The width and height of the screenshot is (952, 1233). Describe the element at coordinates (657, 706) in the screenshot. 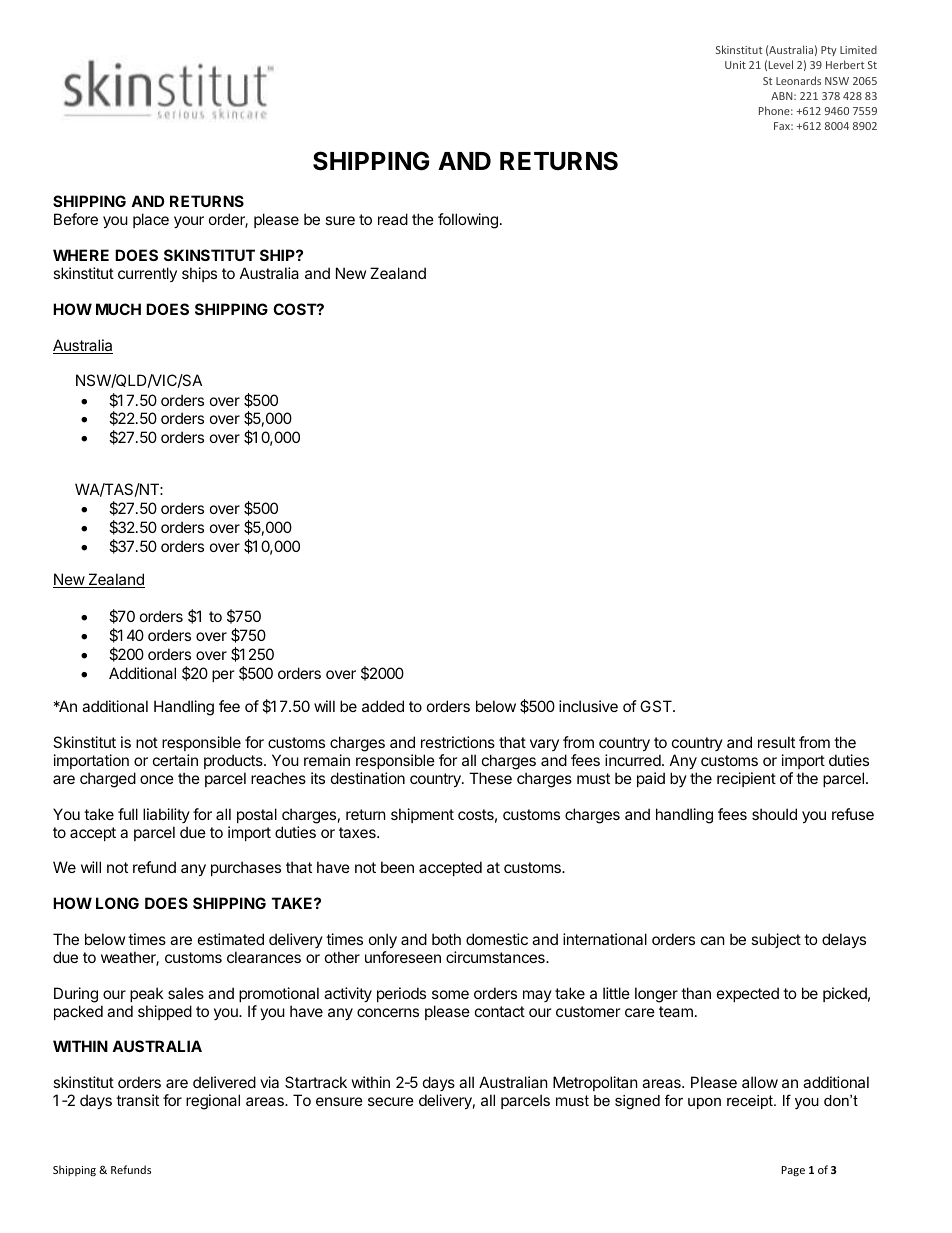

I see `GST` at that location.
